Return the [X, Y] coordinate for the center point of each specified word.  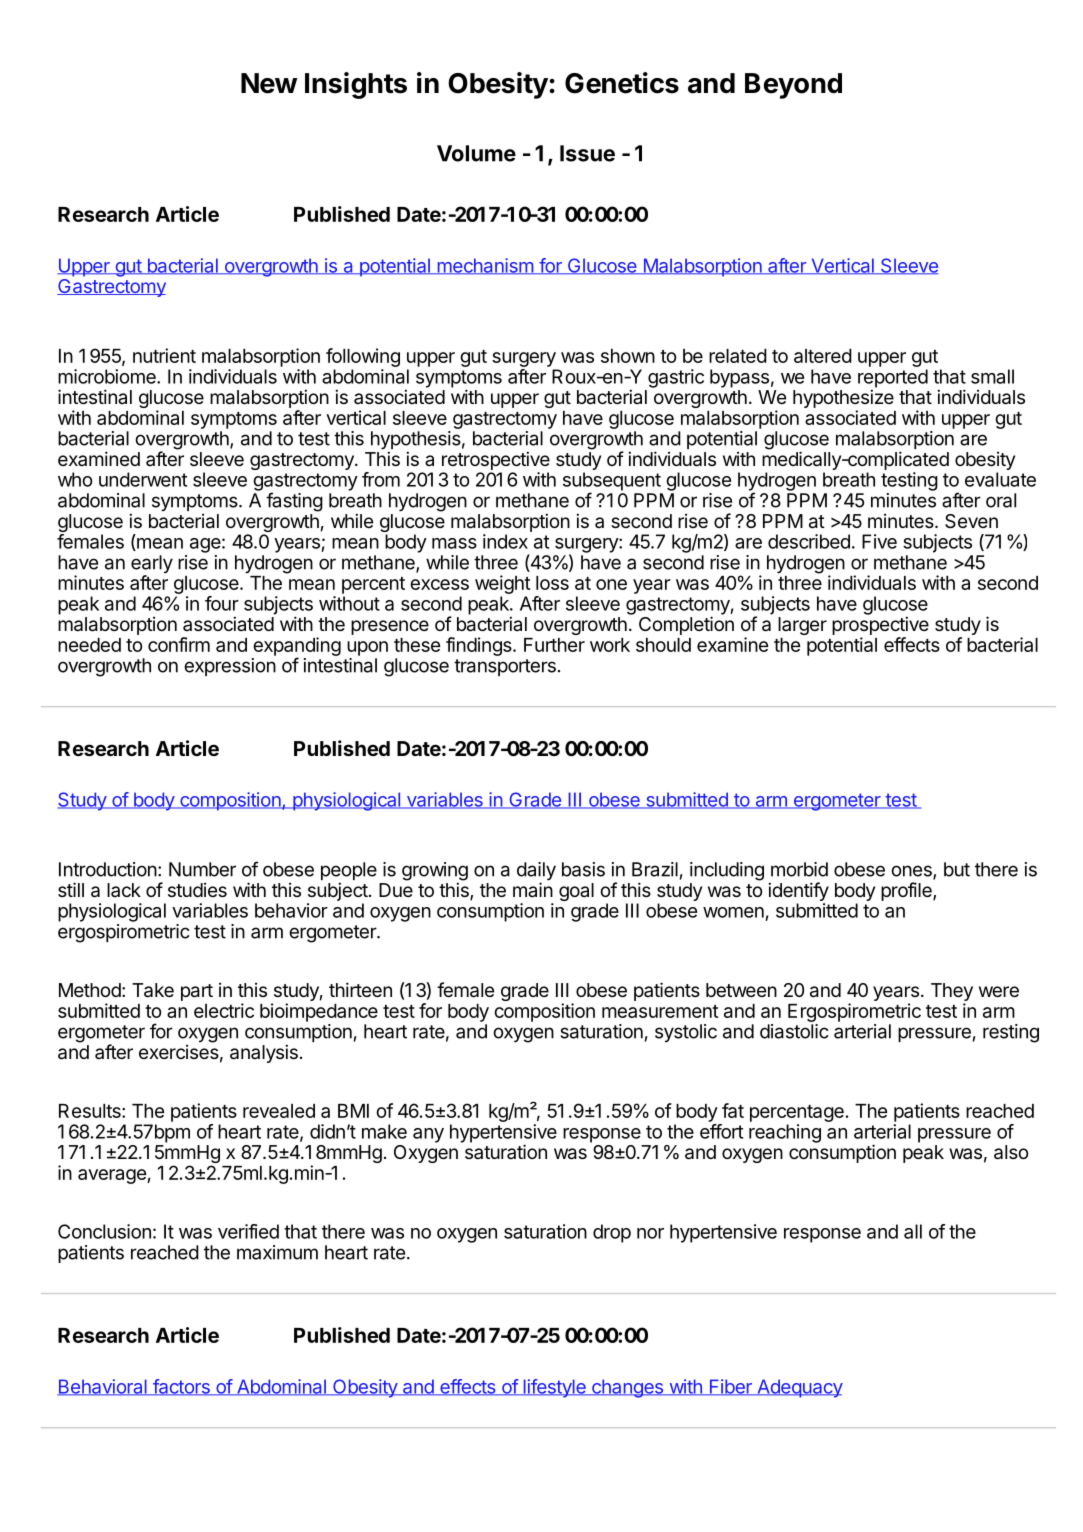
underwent [143, 479]
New [269, 83]
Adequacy [799, 1388]
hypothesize [843, 400]
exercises [179, 1052]
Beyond [793, 86]
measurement [660, 1011]
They [952, 993]
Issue [587, 153]
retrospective [496, 460]
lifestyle [554, 1388]
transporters [505, 667]
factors [181, 1387]
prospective [880, 625]
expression [230, 667]
